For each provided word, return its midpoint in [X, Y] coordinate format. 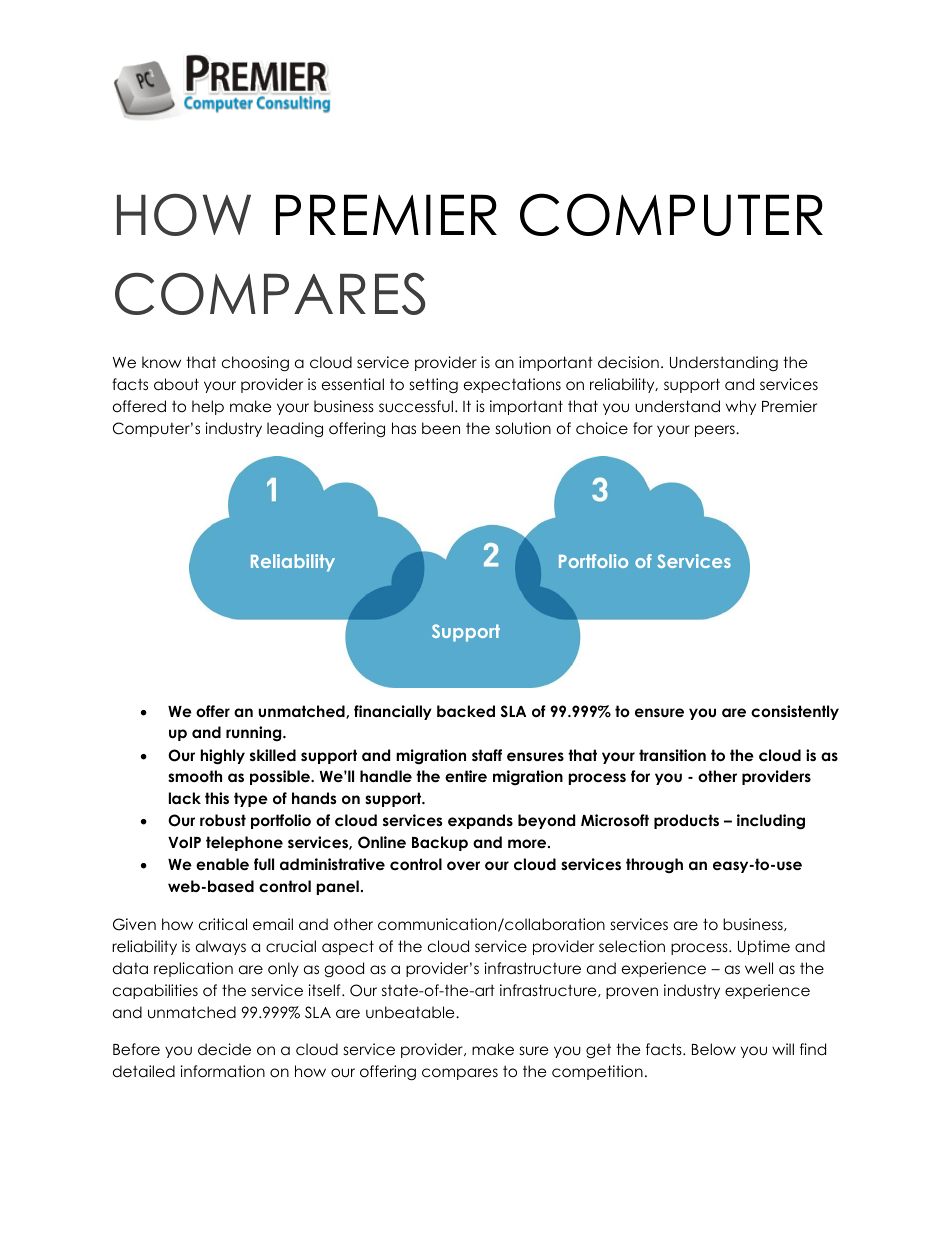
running [255, 733]
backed [466, 711]
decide [224, 1049]
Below [714, 1049]
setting [434, 386]
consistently [795, 712]
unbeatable [411, 1012]
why [741, 407]
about [176, 384]
